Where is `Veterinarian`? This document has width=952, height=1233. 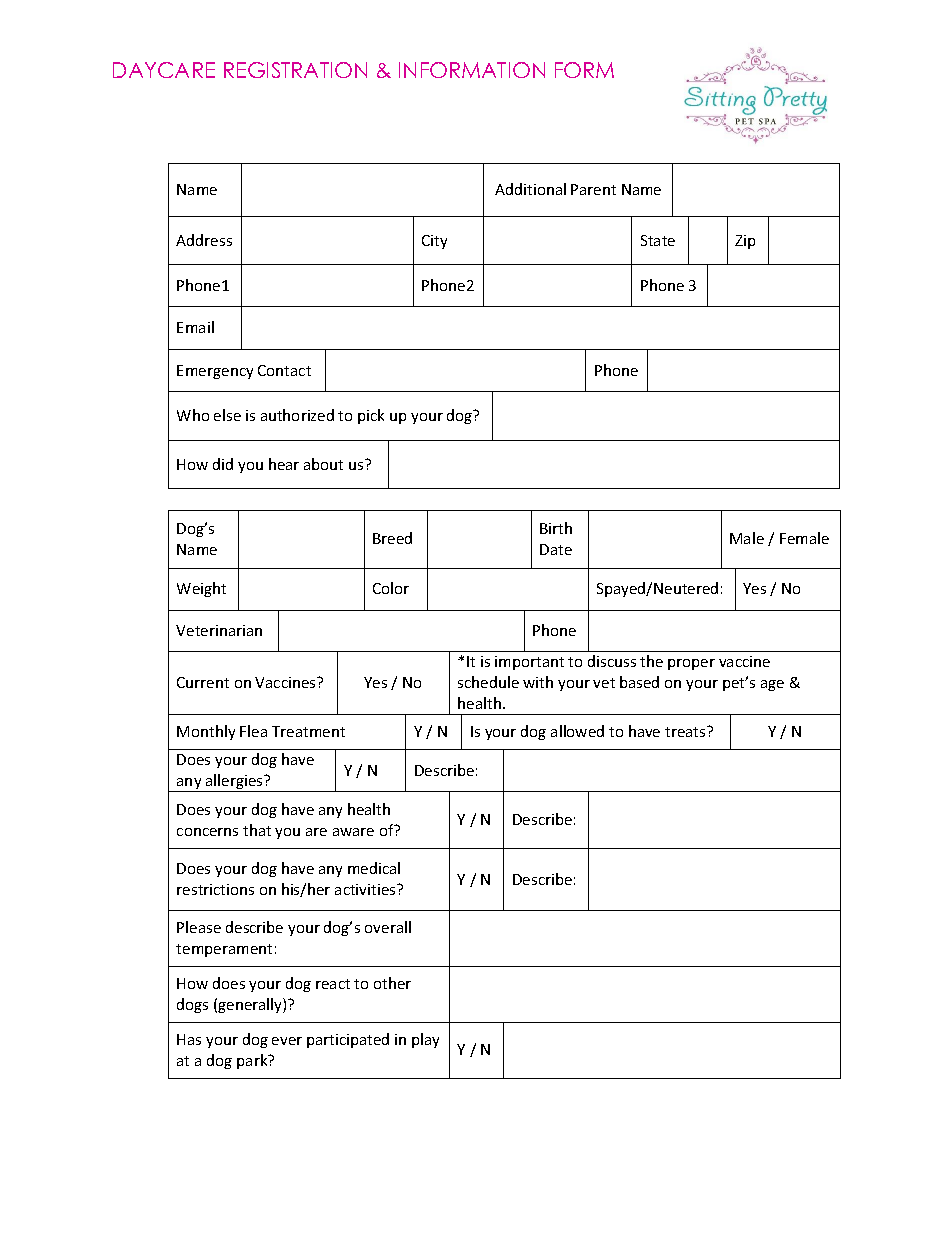
Veterinarian is located at coordinates (219, 630).
